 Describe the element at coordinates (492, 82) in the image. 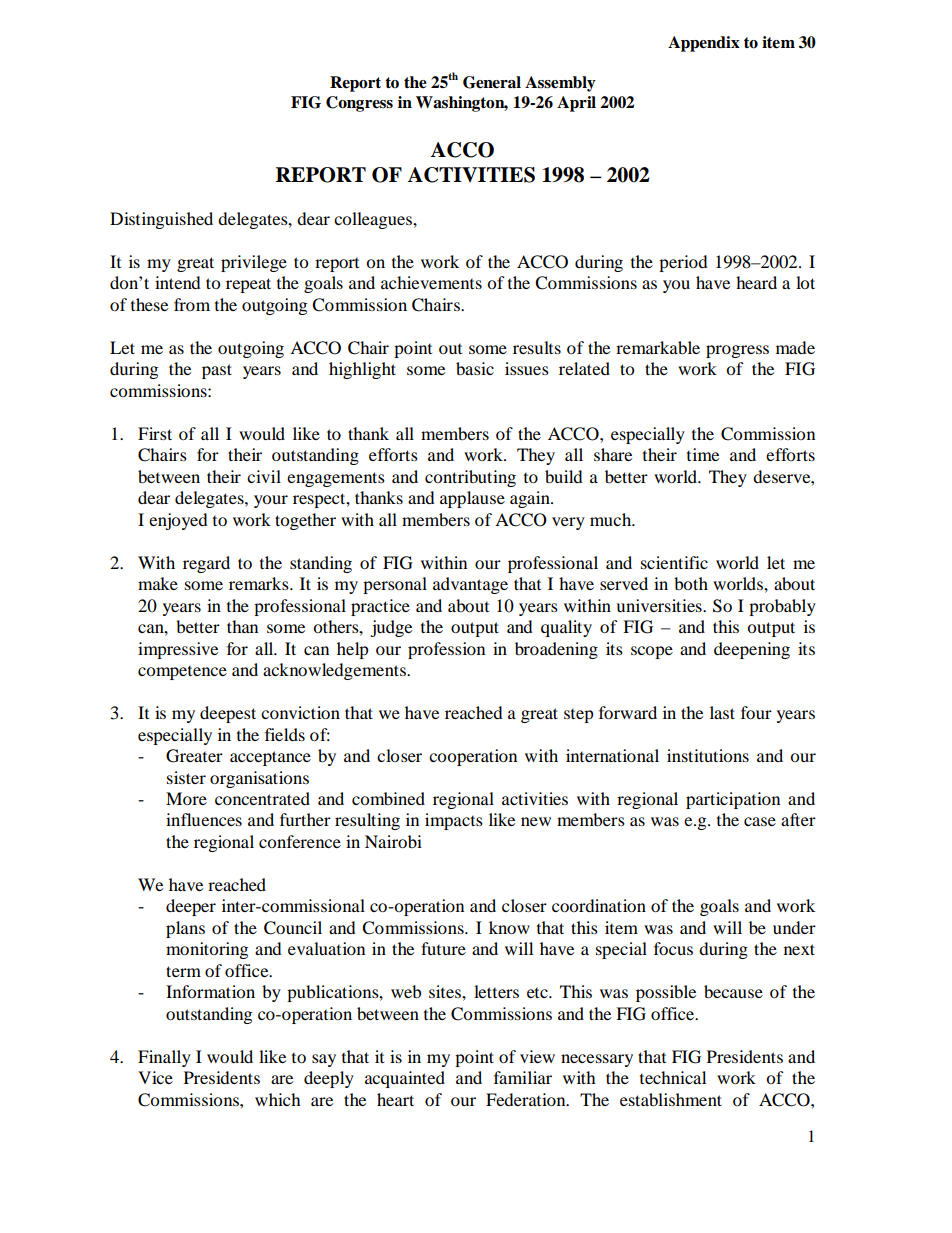

I see `General` at that location.
